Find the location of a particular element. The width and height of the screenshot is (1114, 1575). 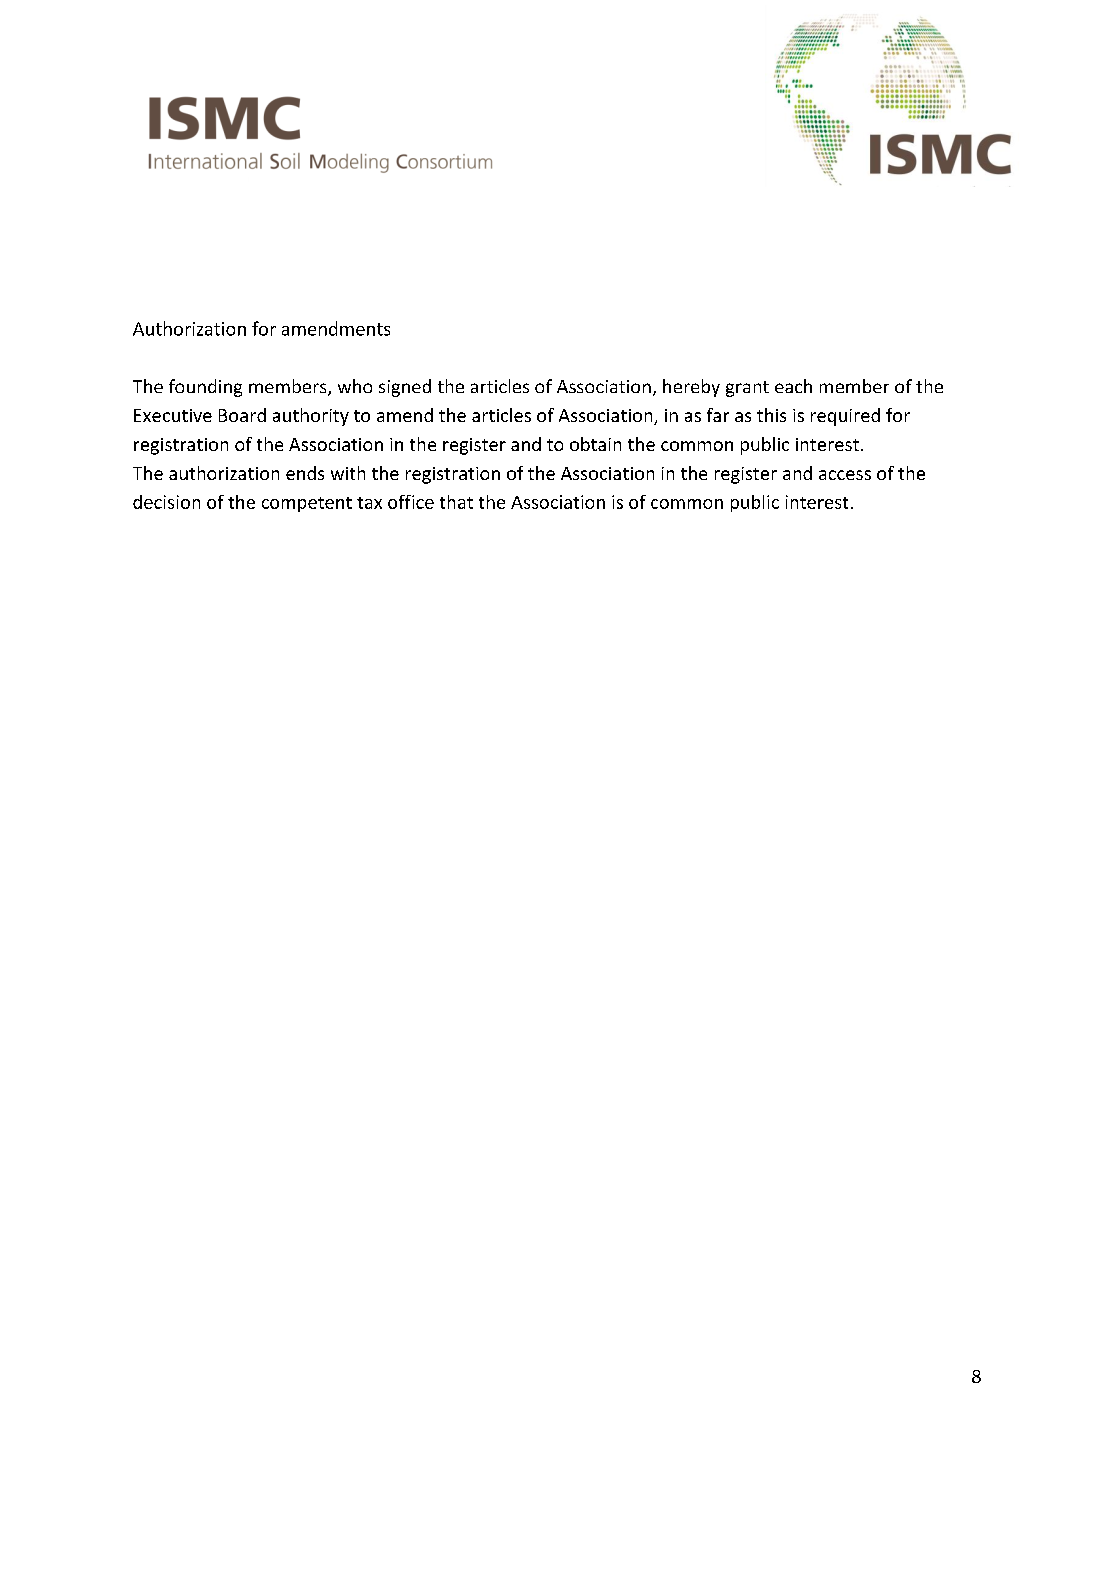

with is located at coordinates (348, 473).
